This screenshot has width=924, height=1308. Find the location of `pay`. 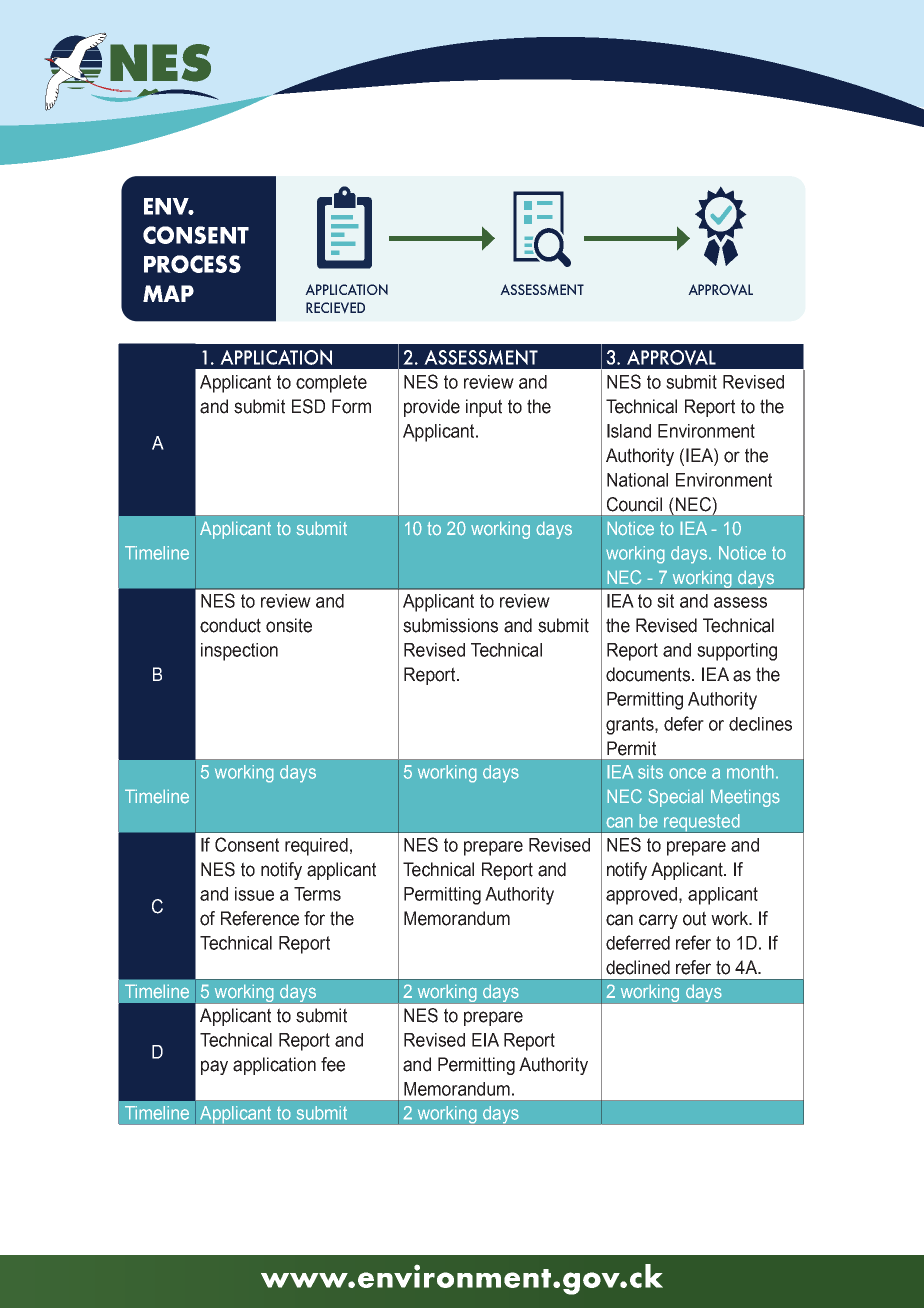

pay is located at coordinates (214, 1067).
